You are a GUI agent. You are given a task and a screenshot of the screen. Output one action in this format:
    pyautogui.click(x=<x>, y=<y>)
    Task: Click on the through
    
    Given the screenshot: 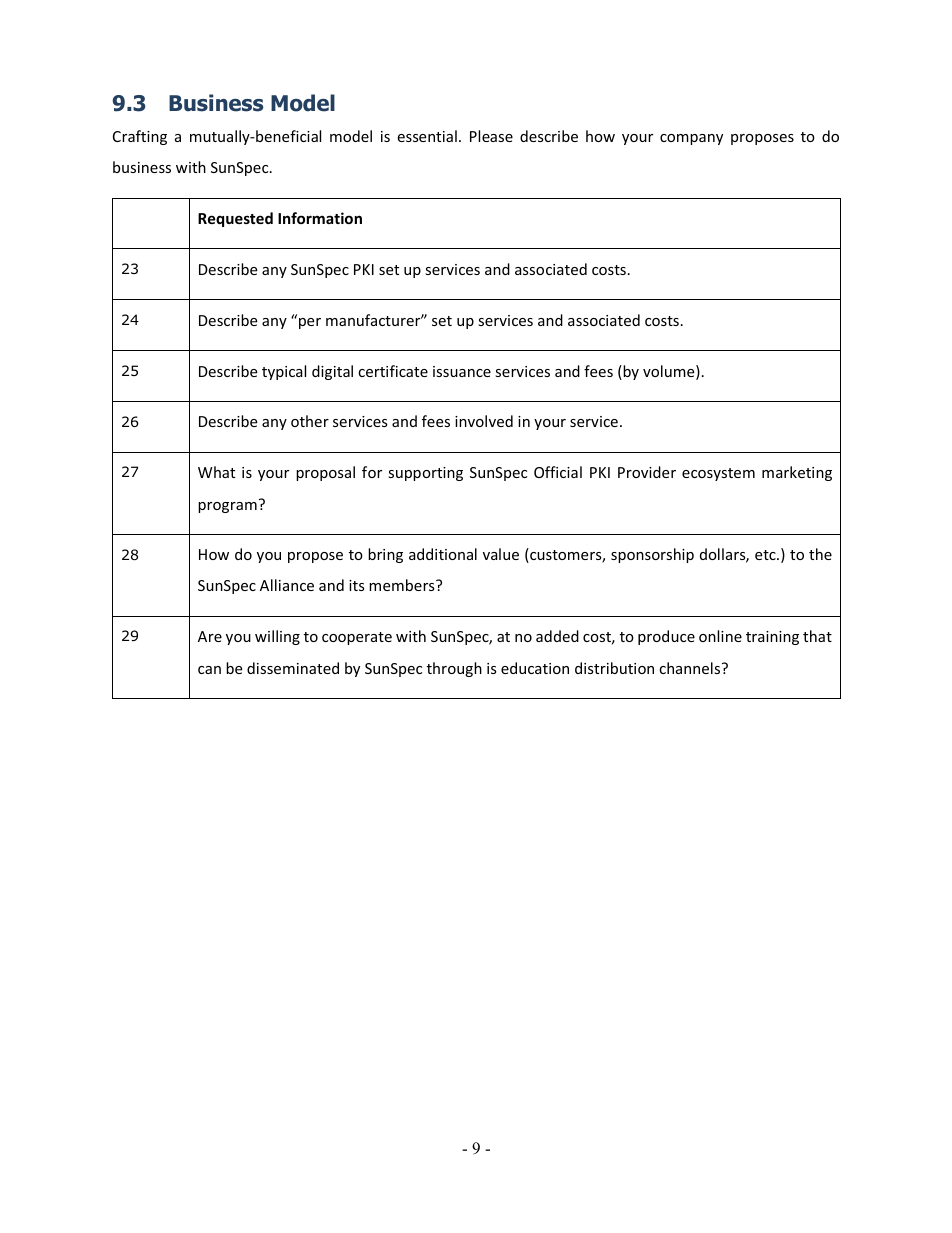 What is the action you would take?
    pyautogui.click(x=454, y=669)
